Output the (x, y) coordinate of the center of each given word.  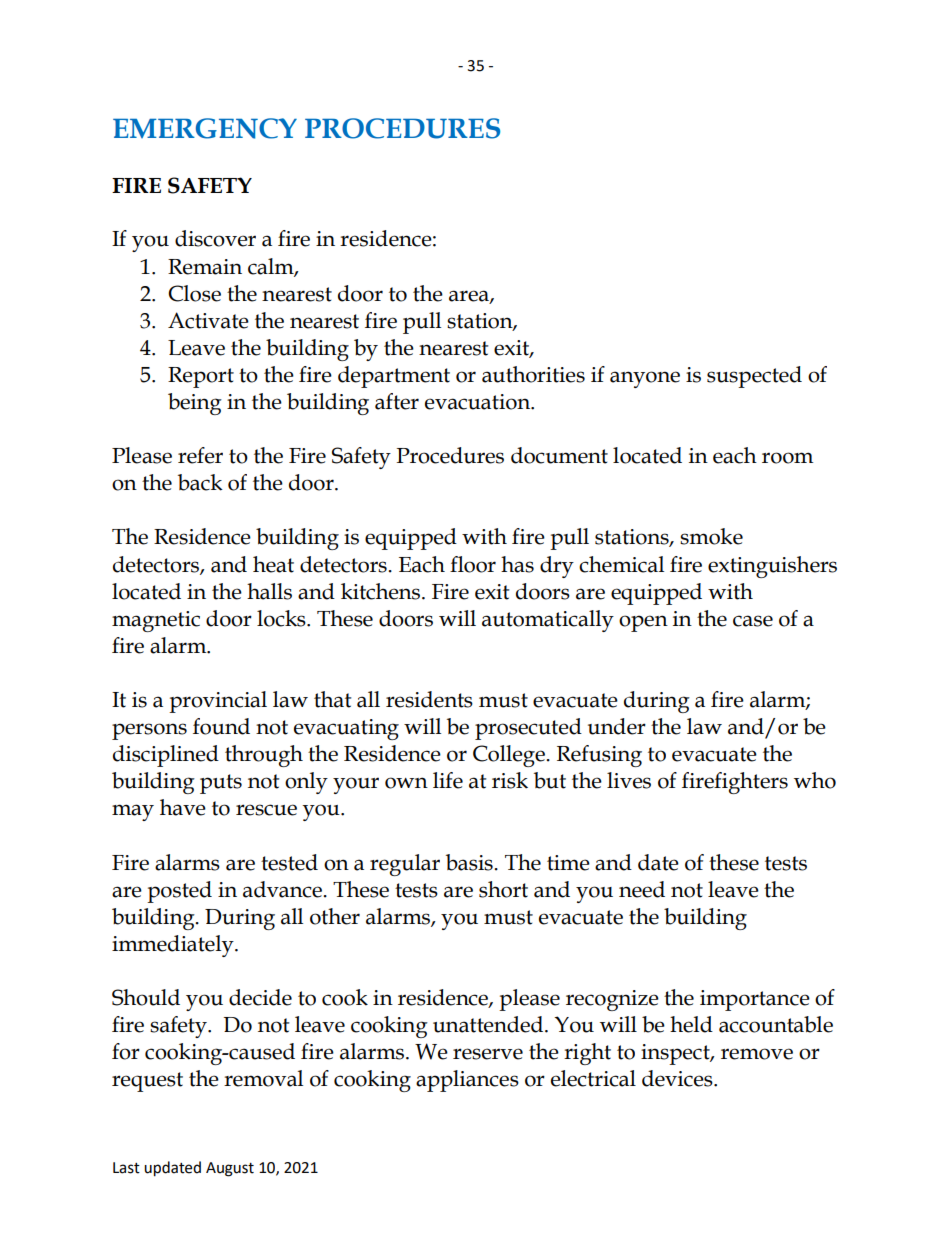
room (787, 458)
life (448, 780)
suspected (754, 377)
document (559, 455)
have (183, 807)
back (200, 482)
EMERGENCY (205, 128)
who (815, 780)
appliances (467, 1081)
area (470, 296)
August (230, 1169)
